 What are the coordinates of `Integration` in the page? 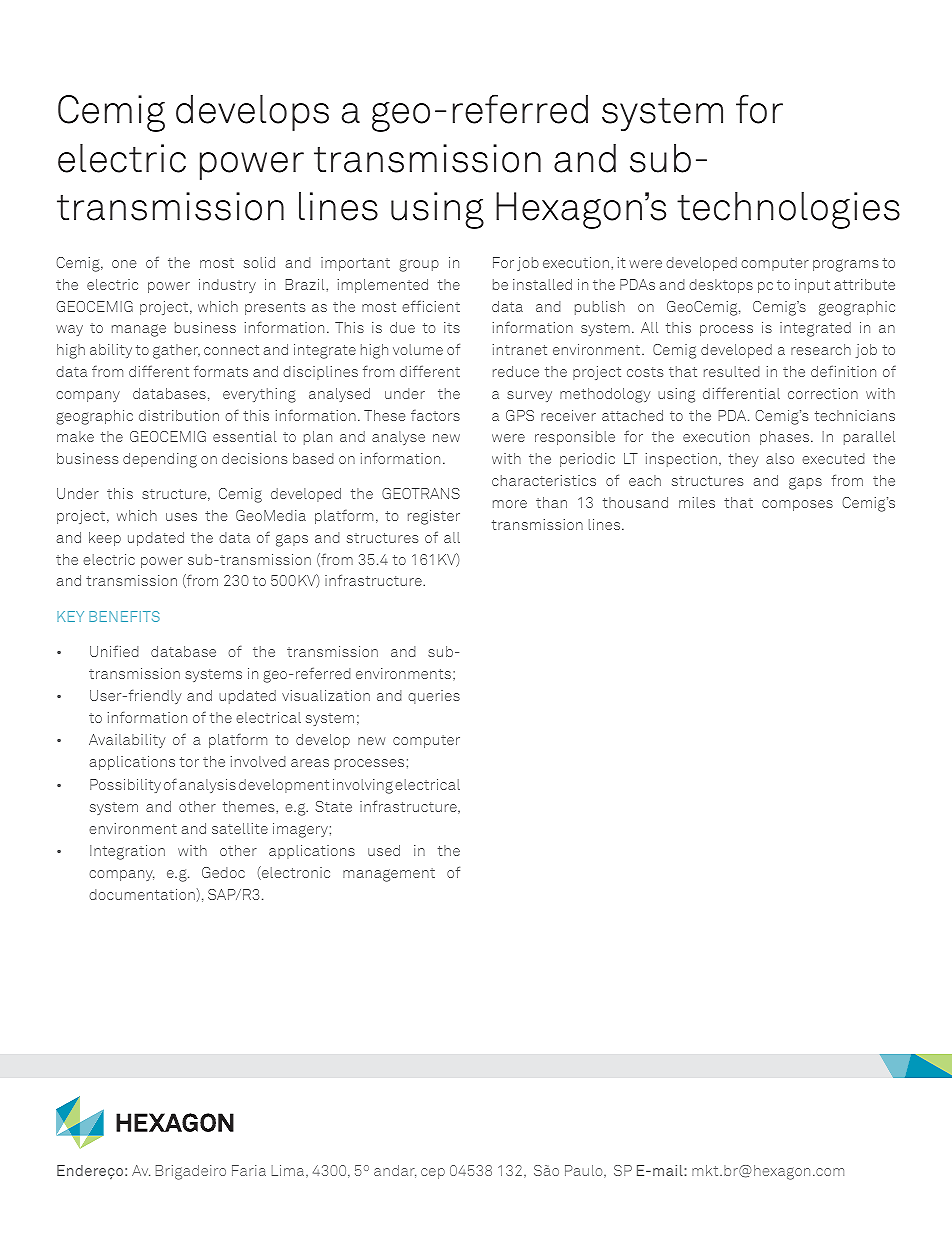 It's located at (127, 852).
